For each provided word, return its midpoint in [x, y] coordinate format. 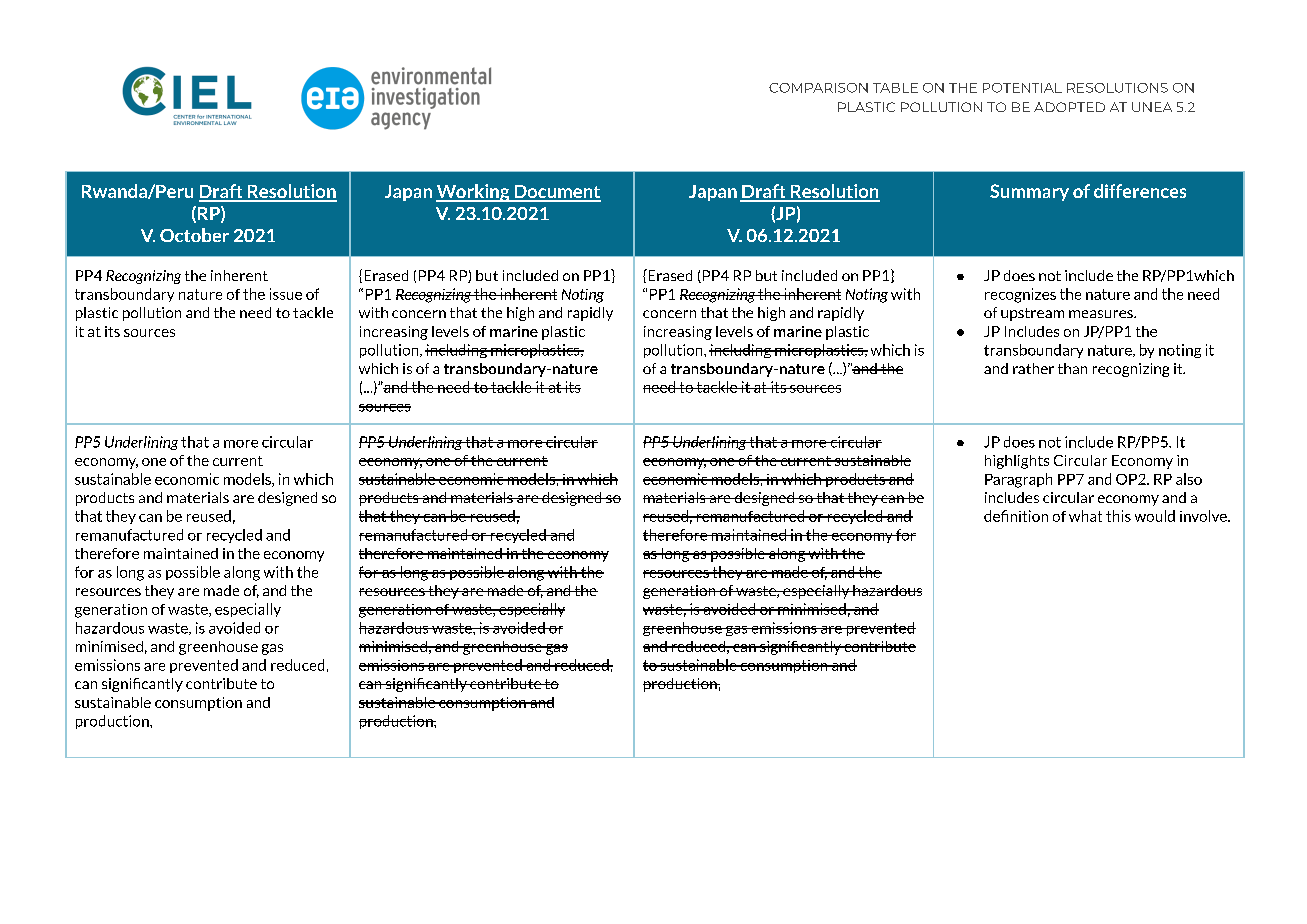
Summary [1029, 192]
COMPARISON [818, 88]
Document [556, 193]
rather [1033, 368]
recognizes [1020, 295]
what [1085, 516]
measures [1102, 314]
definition [1016, 516]
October [194, 235]
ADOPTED [1069, 107]
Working [474, 193]
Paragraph [1018, 480]
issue [286, 294]
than [1072, 368]
